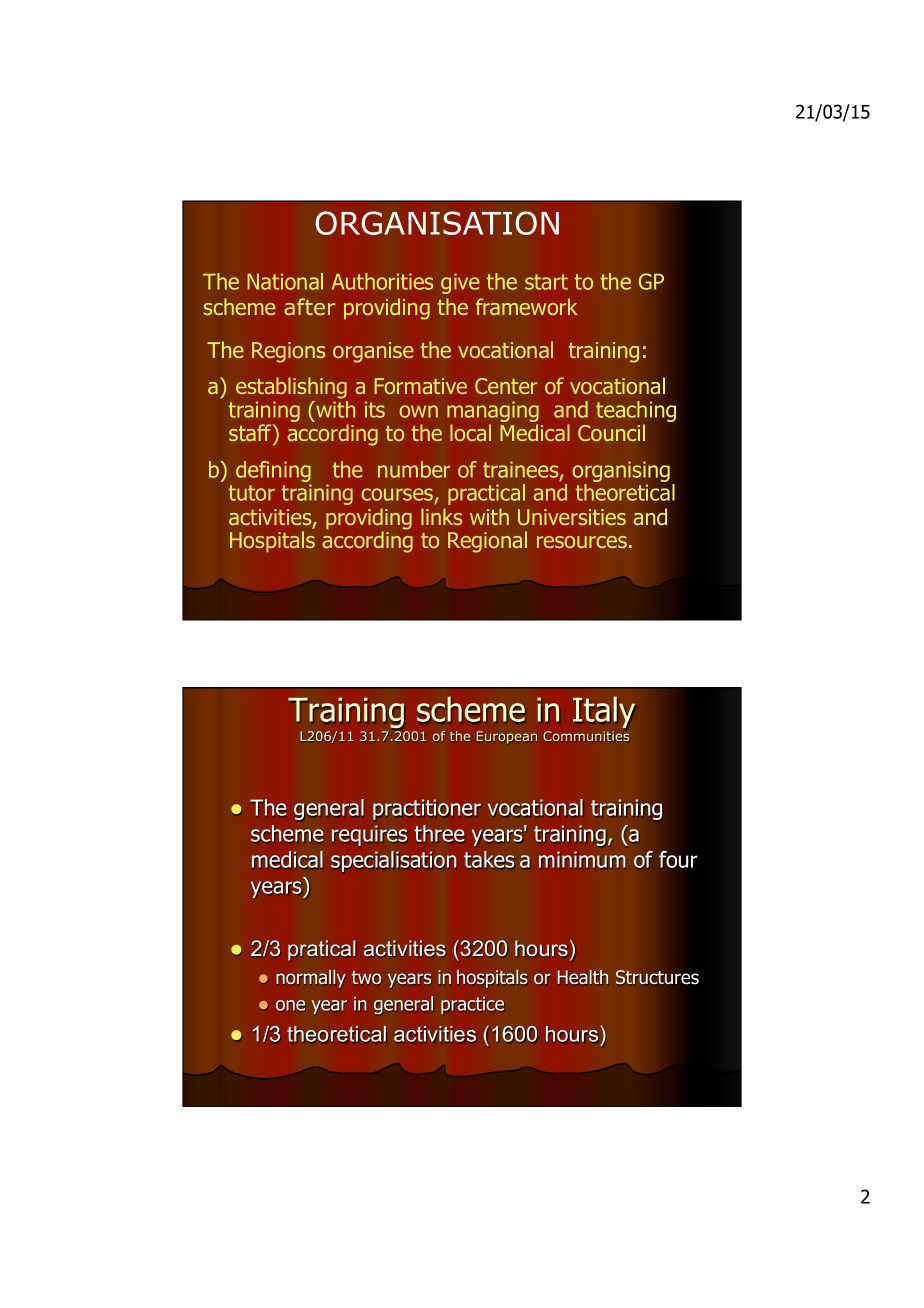 The height and width of the screenshot is (1308, 924). What do you see at coordinates (291, 388) in the screenshot?
I see `establishing` at bounding box center [291, 388].
